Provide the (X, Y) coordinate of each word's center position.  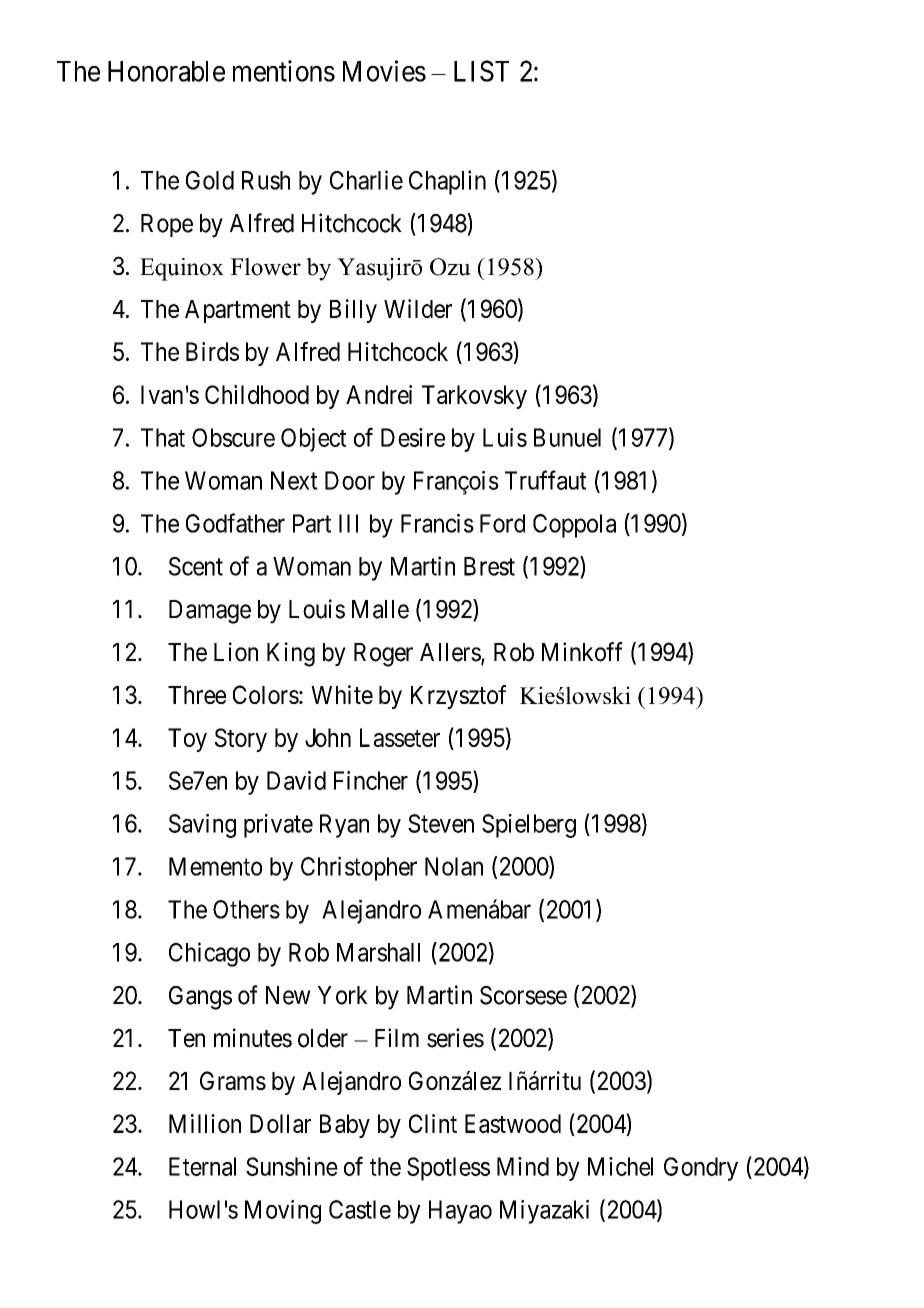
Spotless (448, 1169)
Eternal (202, 1166)
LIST (481, 71)
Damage (210, 612)
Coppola (574, 526)
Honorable (166, 71)
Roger (383, 655)
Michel (620, 1166)
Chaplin (447, 182)
